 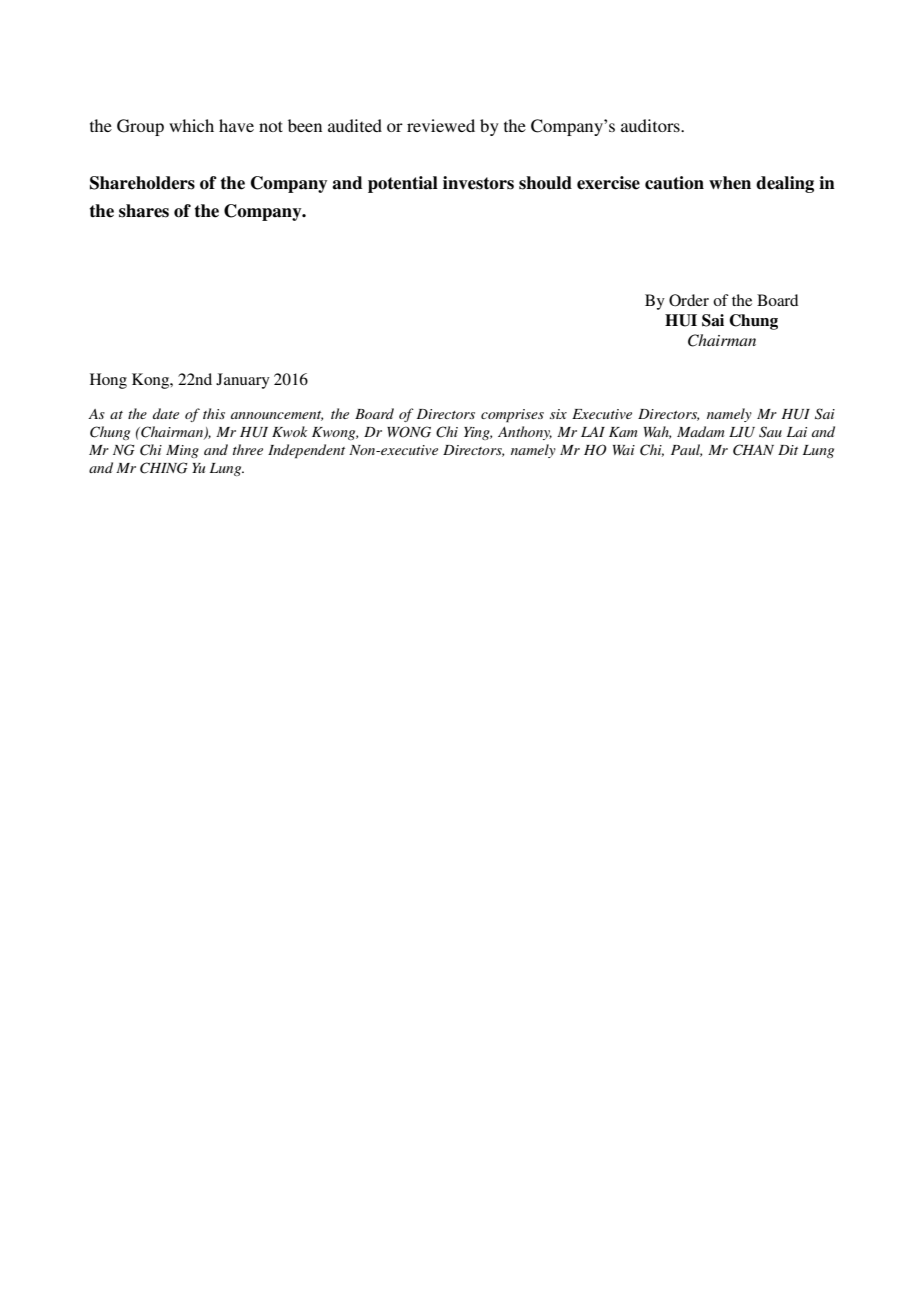 What do you see at coordinates (730, 183) in the document?
I see `when` at bounding box center [730, 183].
